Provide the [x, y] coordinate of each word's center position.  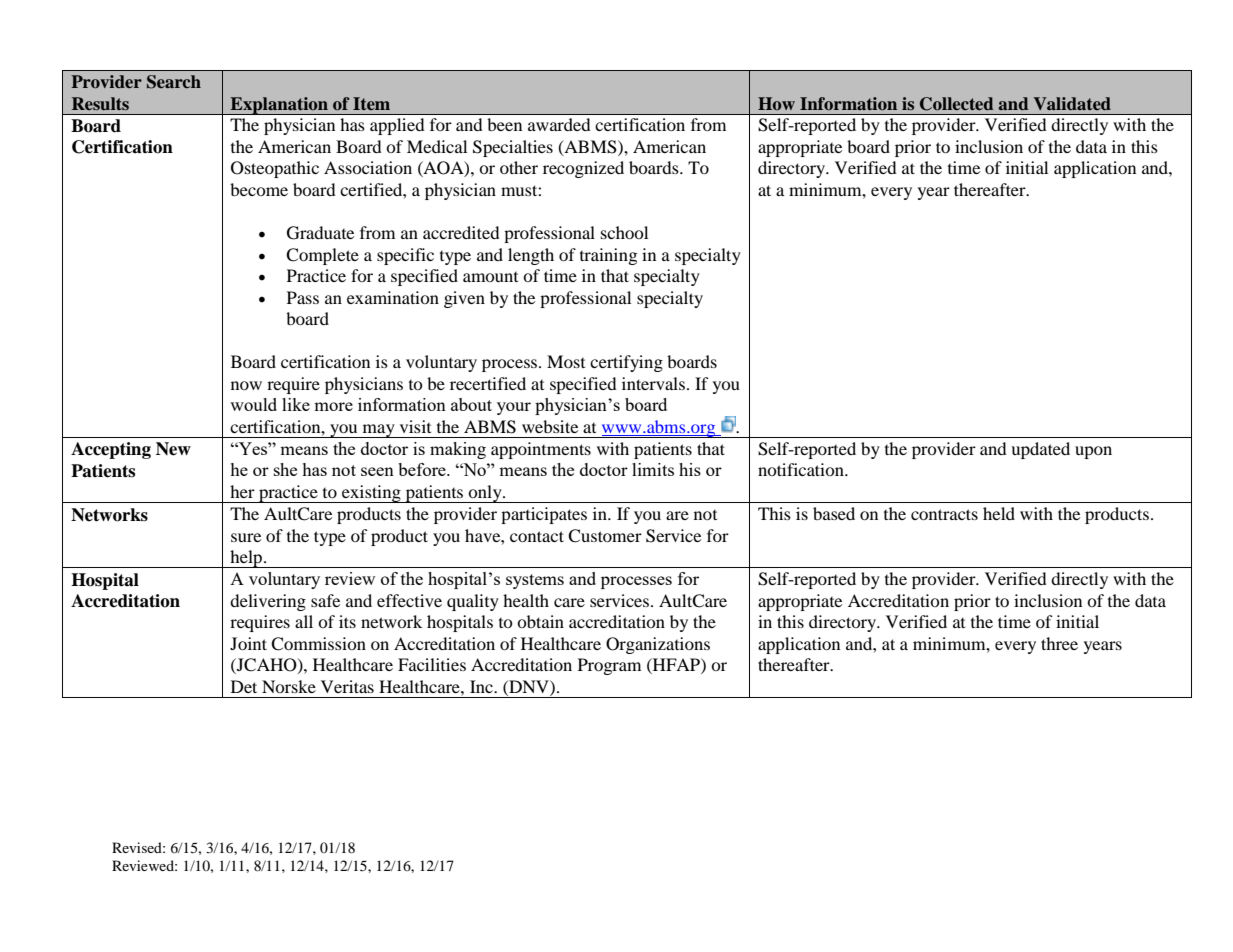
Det [244, 686]
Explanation [279, 106]
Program [609, 666]
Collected [956, 104]
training [608, 256]
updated [1040, 450]
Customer [605, 536]
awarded [559, 124]
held [999, 513]
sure [246, 537]
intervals [653, 383]
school [624, 232]
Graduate [320, 233]
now [246, 385]
